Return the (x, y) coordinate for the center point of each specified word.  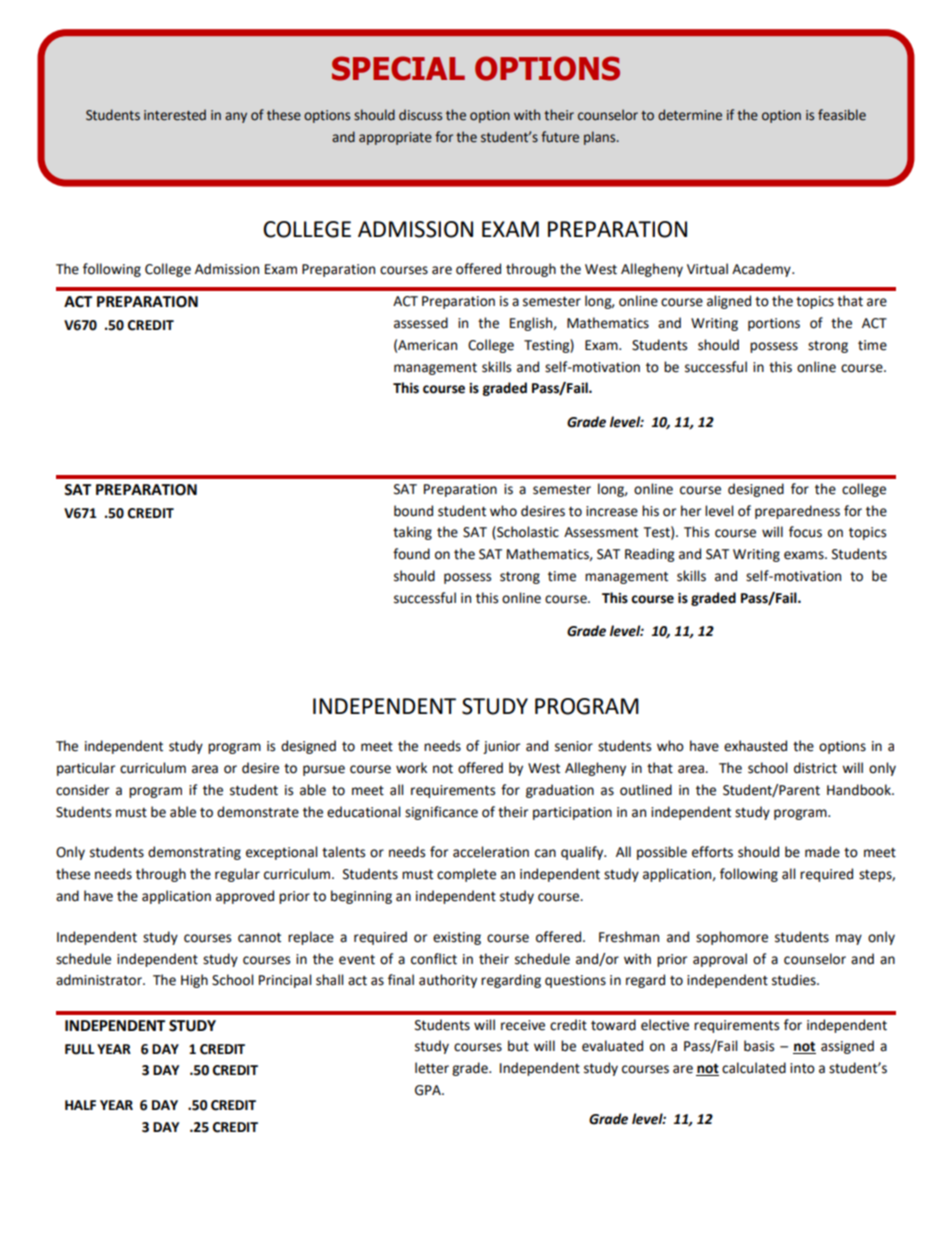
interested (175, 115)
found (411, 554)
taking (412, 533)
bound (413, 511)
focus (805, 532)
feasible (842, 115)
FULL (79, 1049)
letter (432, 1068)
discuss (420, 115)
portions (774, 324)
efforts (712, 852)
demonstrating (194, 853)
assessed (421, 323)
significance (441, 813)
